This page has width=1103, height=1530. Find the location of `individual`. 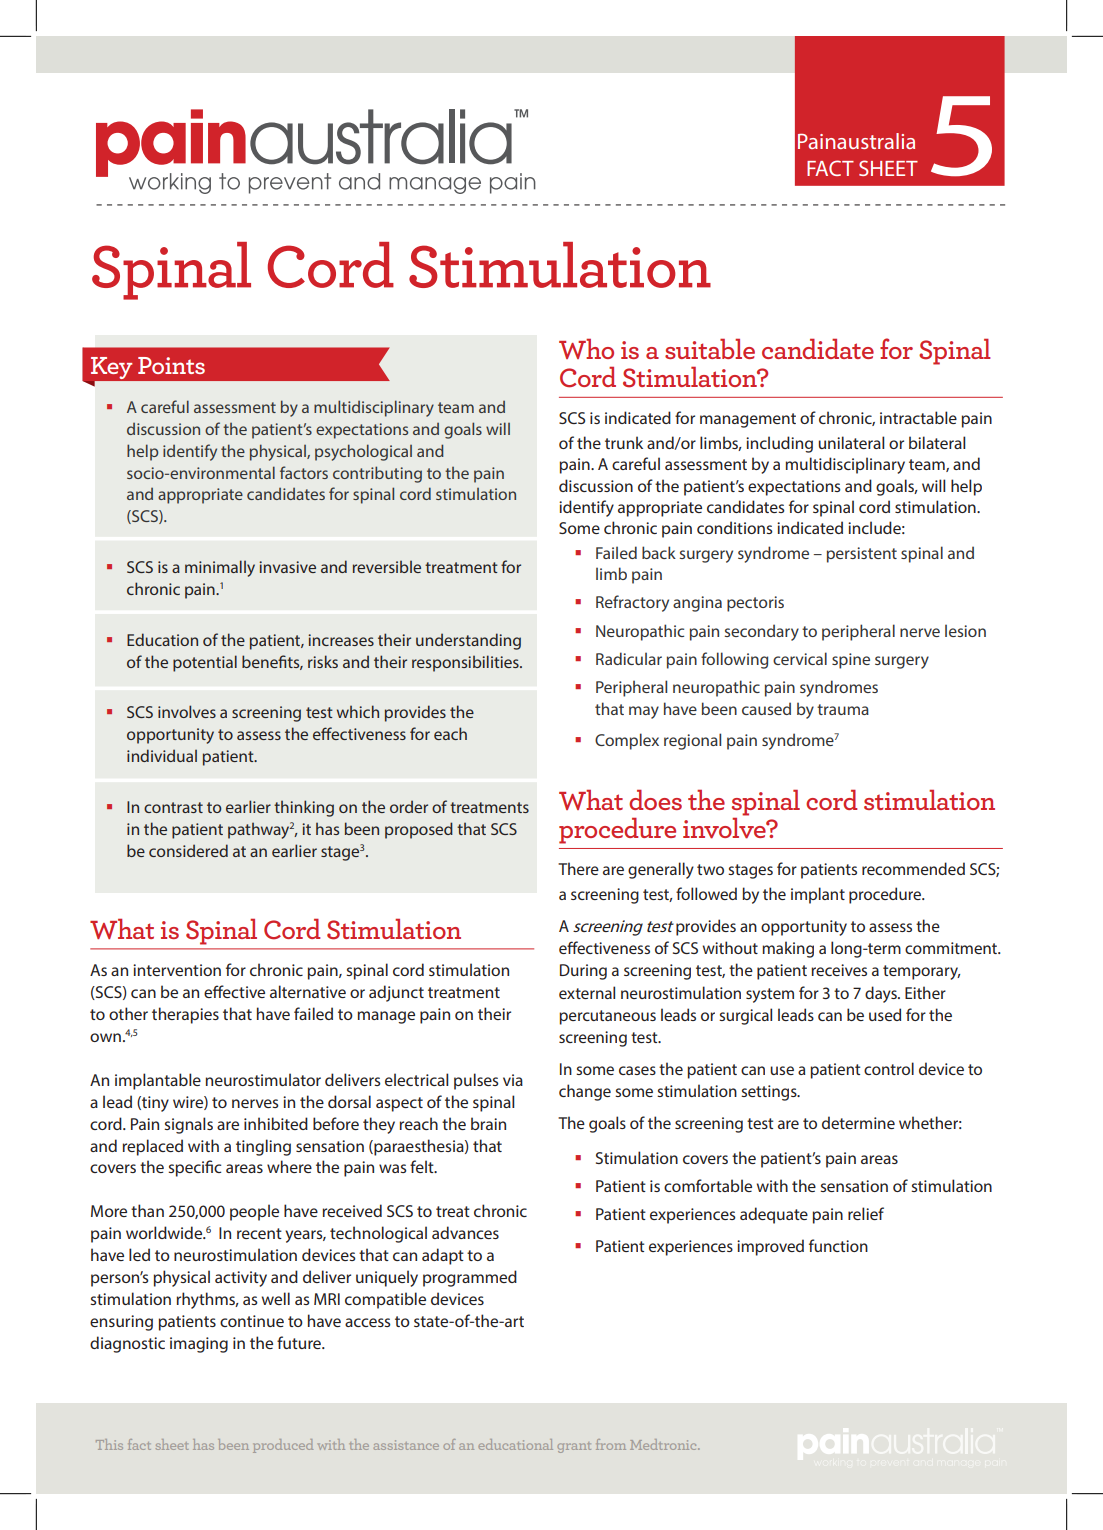

individual is located at coordinates (162, 755).
